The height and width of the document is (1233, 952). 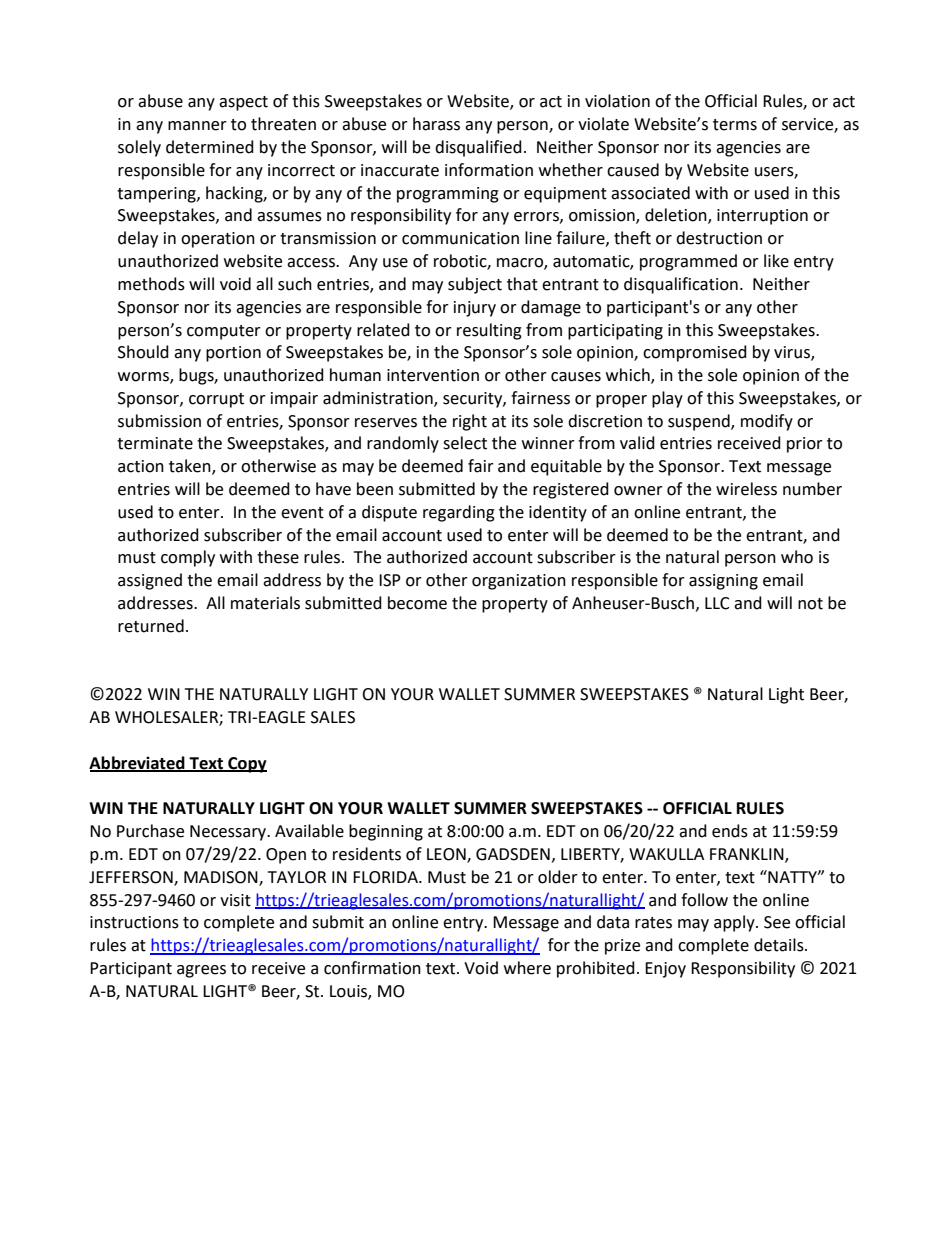 What do you see at coordinates (735, 923) in the document?
I see `apply` at bounding box center [735, 923].
